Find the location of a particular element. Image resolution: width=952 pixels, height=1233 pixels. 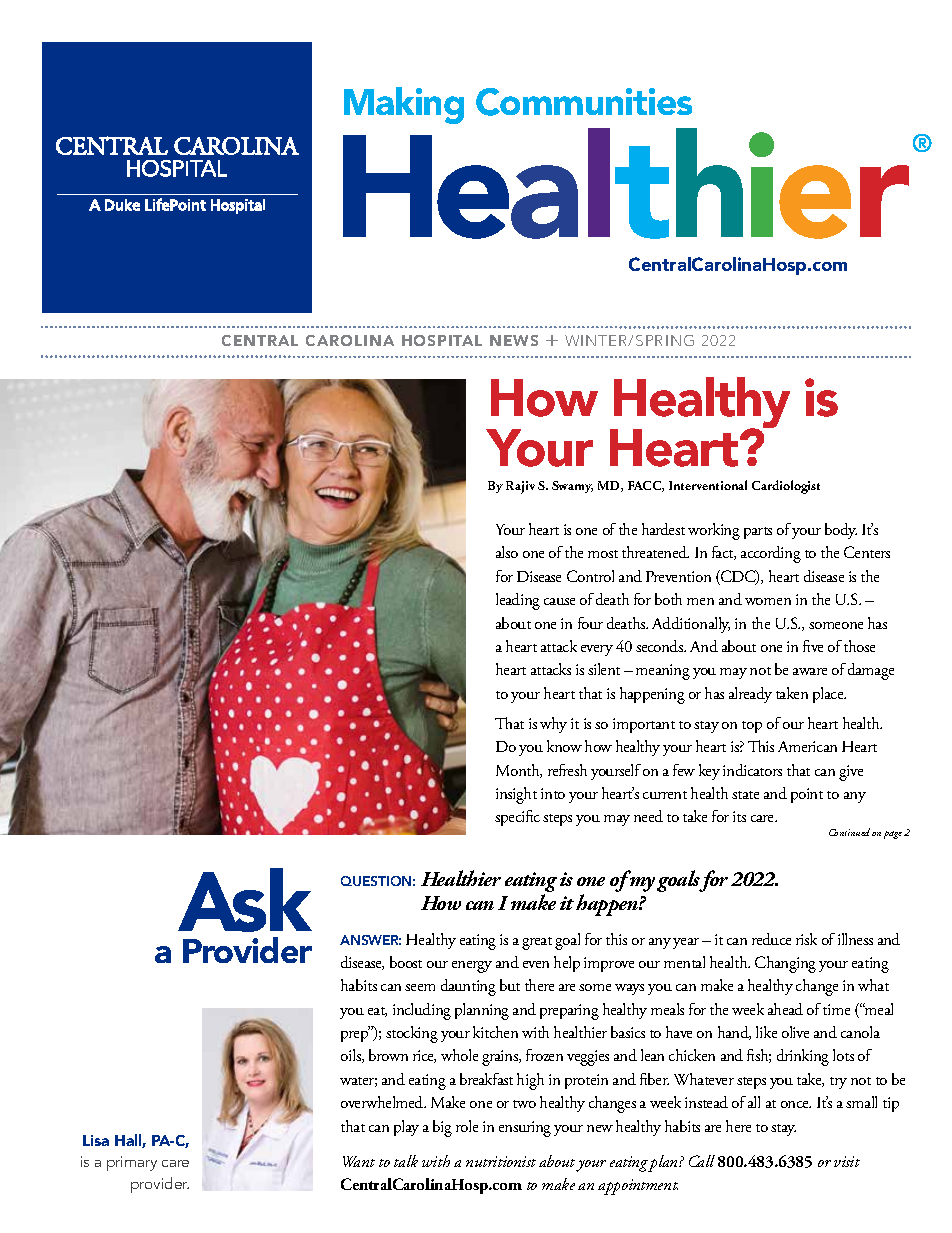

Making is located at coordinates (404, 105).
